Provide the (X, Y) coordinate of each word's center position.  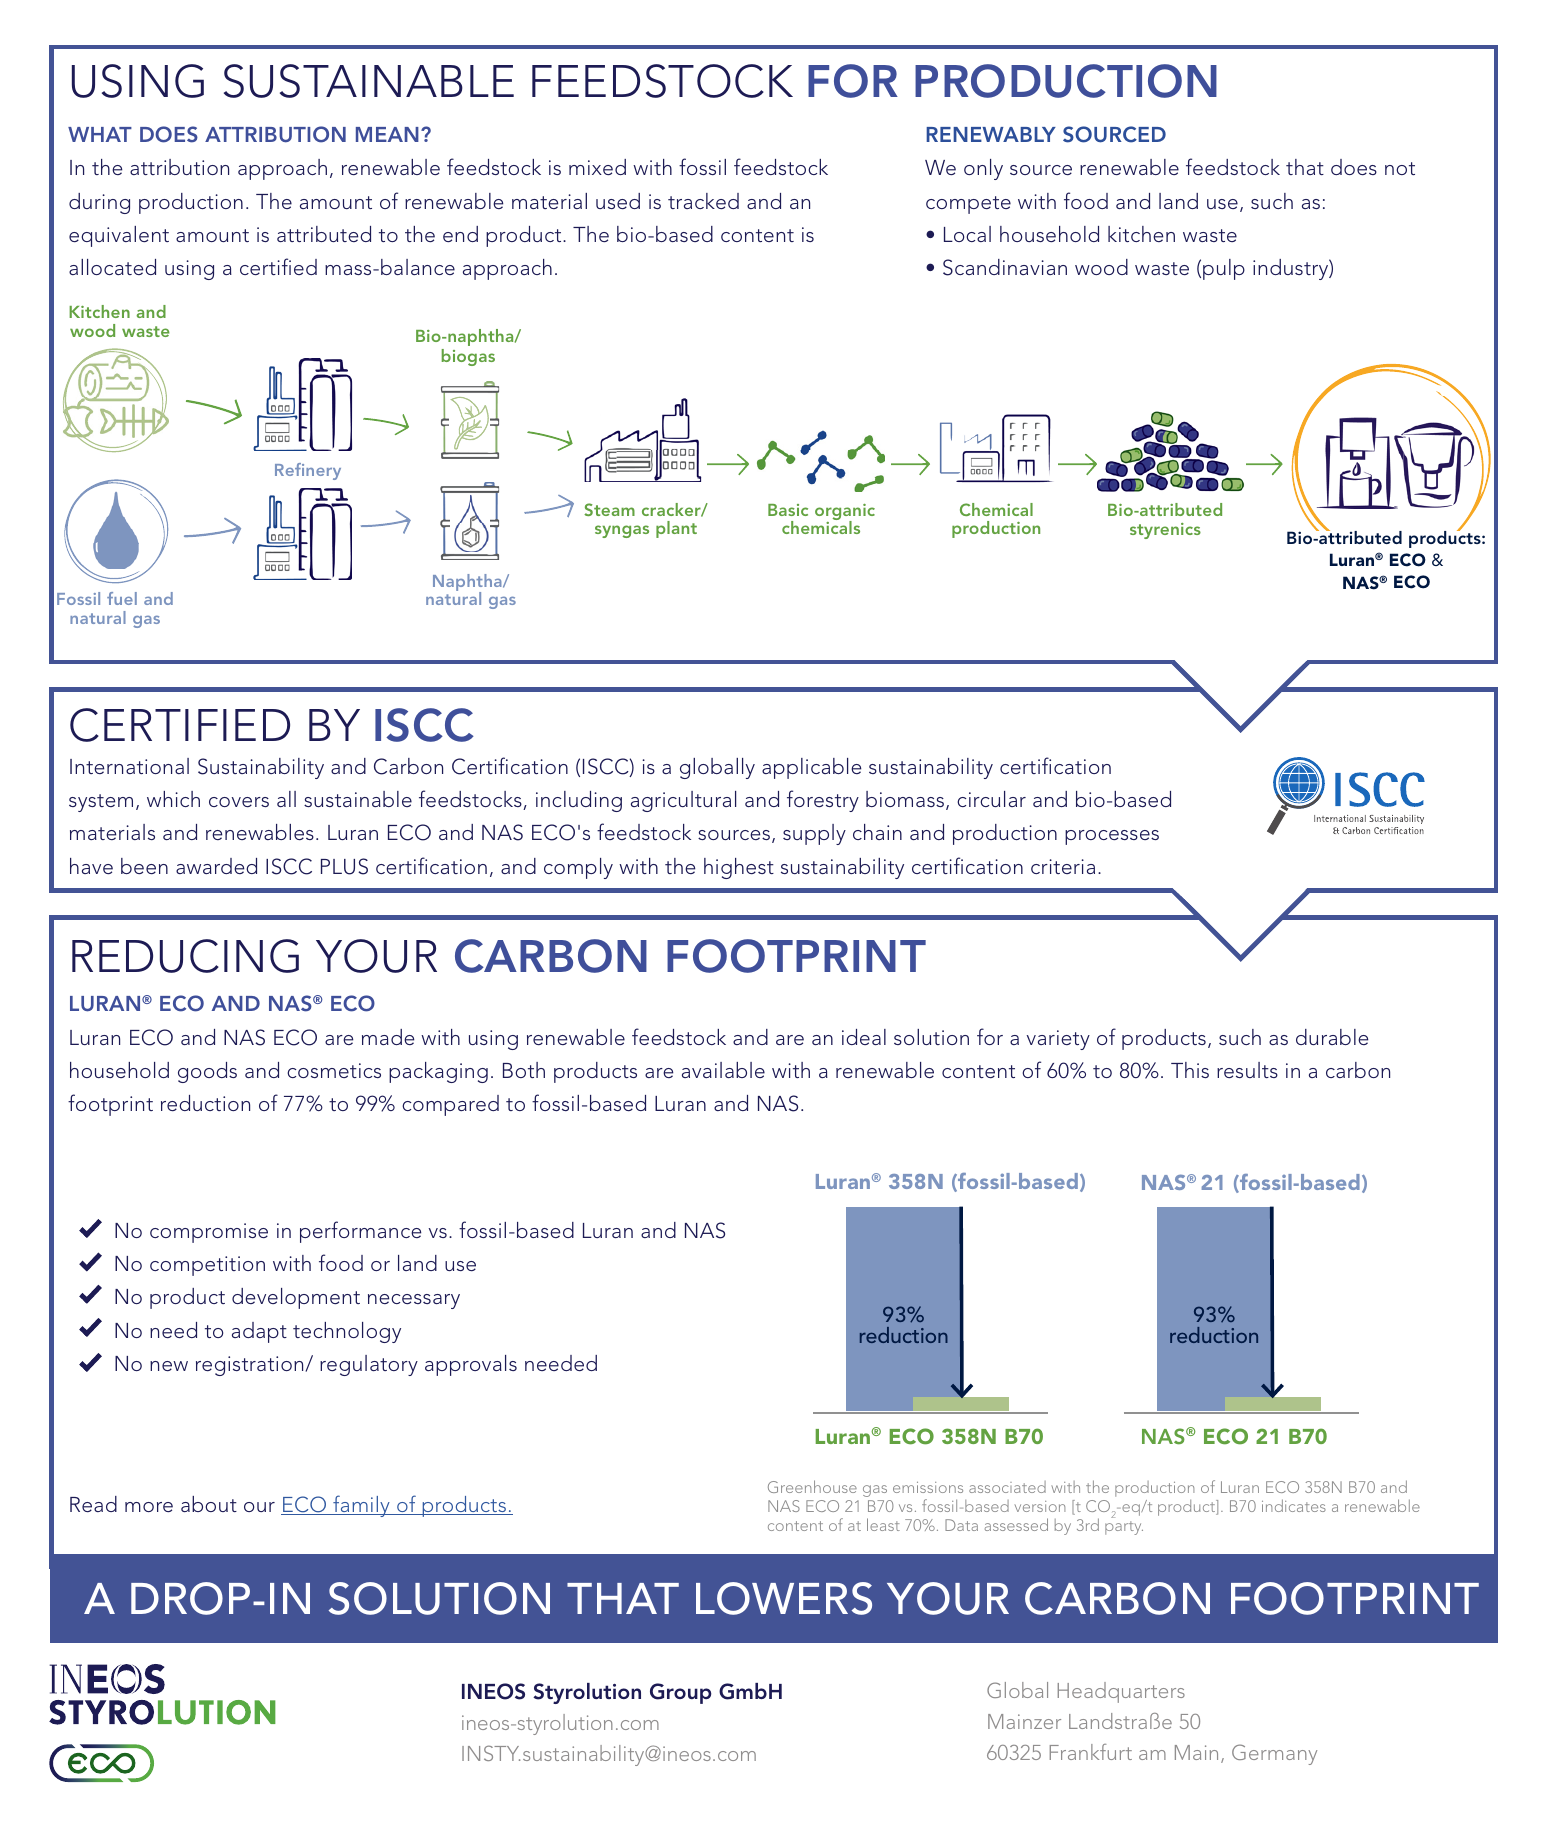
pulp (1224, 269)
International (129, 766)
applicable (811, 768)
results (1247, 1070)
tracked (703, 201)
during (99, 203)
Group (681, 1693)
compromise (209, 1233)
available (723, 1070)
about (209, 1504)
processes (1112, 837)
